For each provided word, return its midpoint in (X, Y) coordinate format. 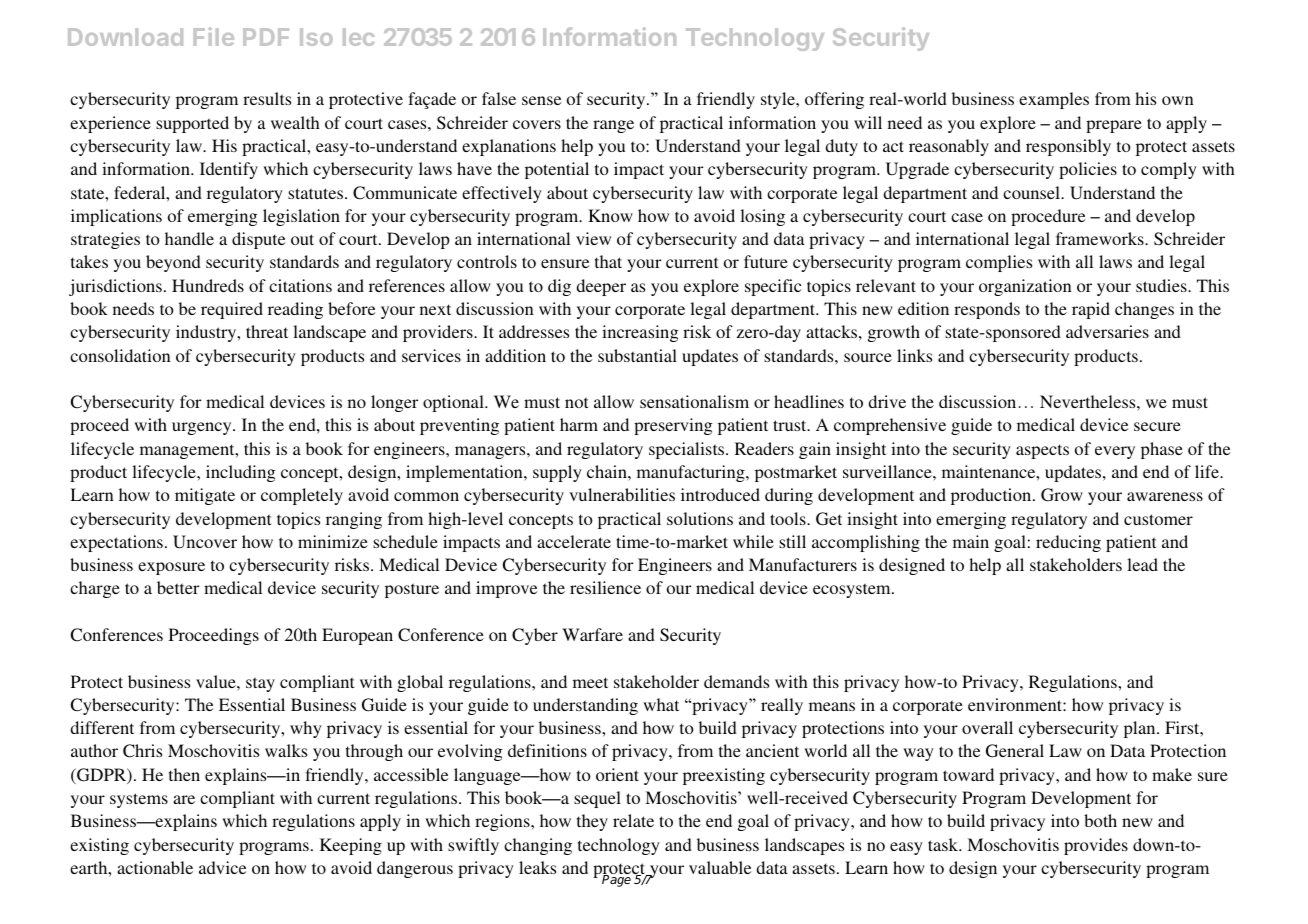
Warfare (592, 634)
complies (999, 263)
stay (260, 684)
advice (222, 867)
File (214, 36)
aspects (1042, 451)
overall (987, 727)
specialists (688, 450)
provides (1096, 846)
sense (541, 100)
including (240, 473)
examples (1054, 100)
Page (618, 880)
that (608, 261)
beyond (173, 263)
